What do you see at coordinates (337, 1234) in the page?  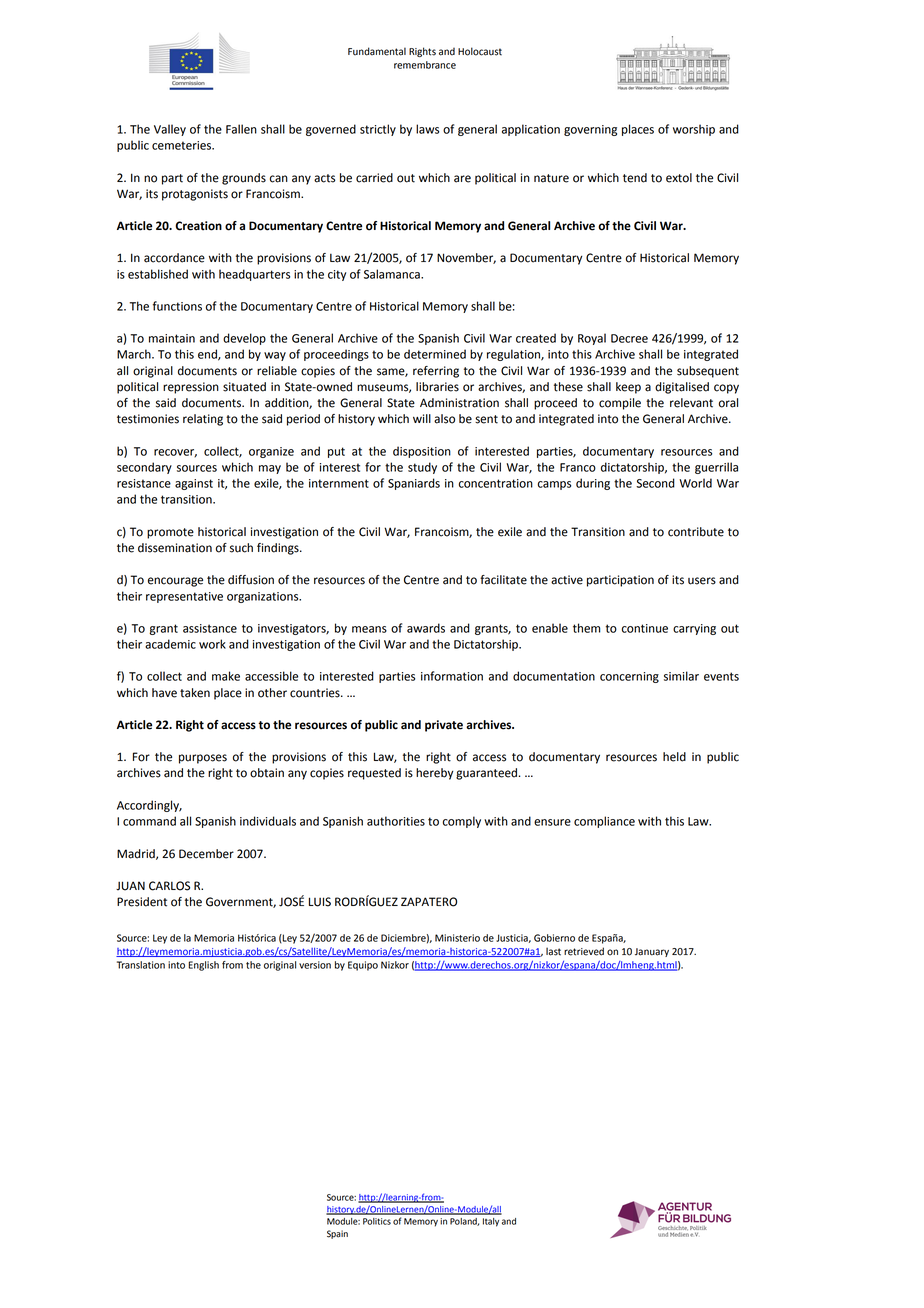 I see `Spain` at bounding box center [337, 1234].
